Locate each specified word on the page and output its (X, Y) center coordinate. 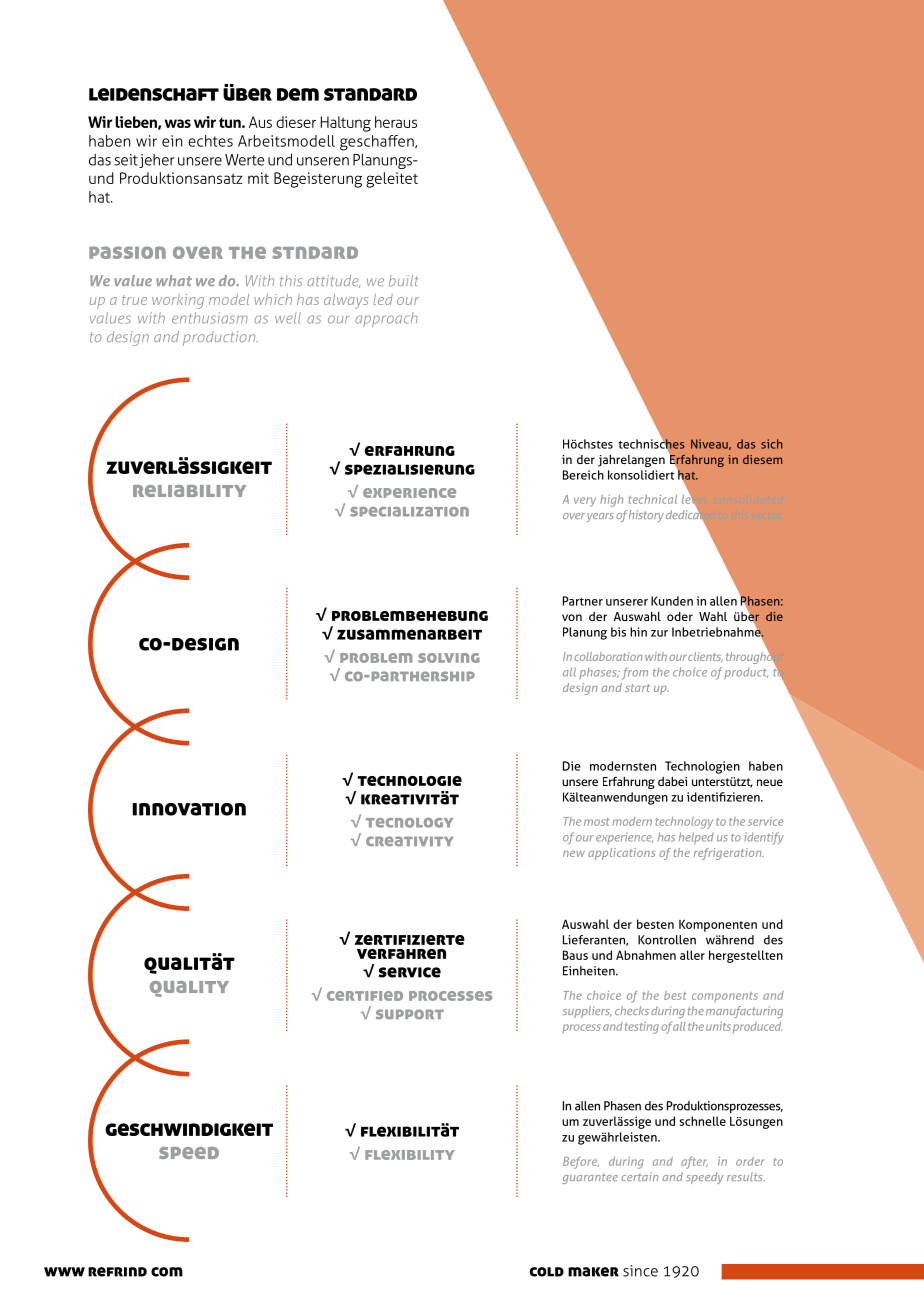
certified (365, 996)
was (178, 123)
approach (386, 319)
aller (692, 955)
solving (449, 658)
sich (772, 444)
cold (546, 1272)
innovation (189, 809)
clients (705, 657)
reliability (189, 491)
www (64, 1272)
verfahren (401, 954)
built (404, 280)
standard (370, 94)
